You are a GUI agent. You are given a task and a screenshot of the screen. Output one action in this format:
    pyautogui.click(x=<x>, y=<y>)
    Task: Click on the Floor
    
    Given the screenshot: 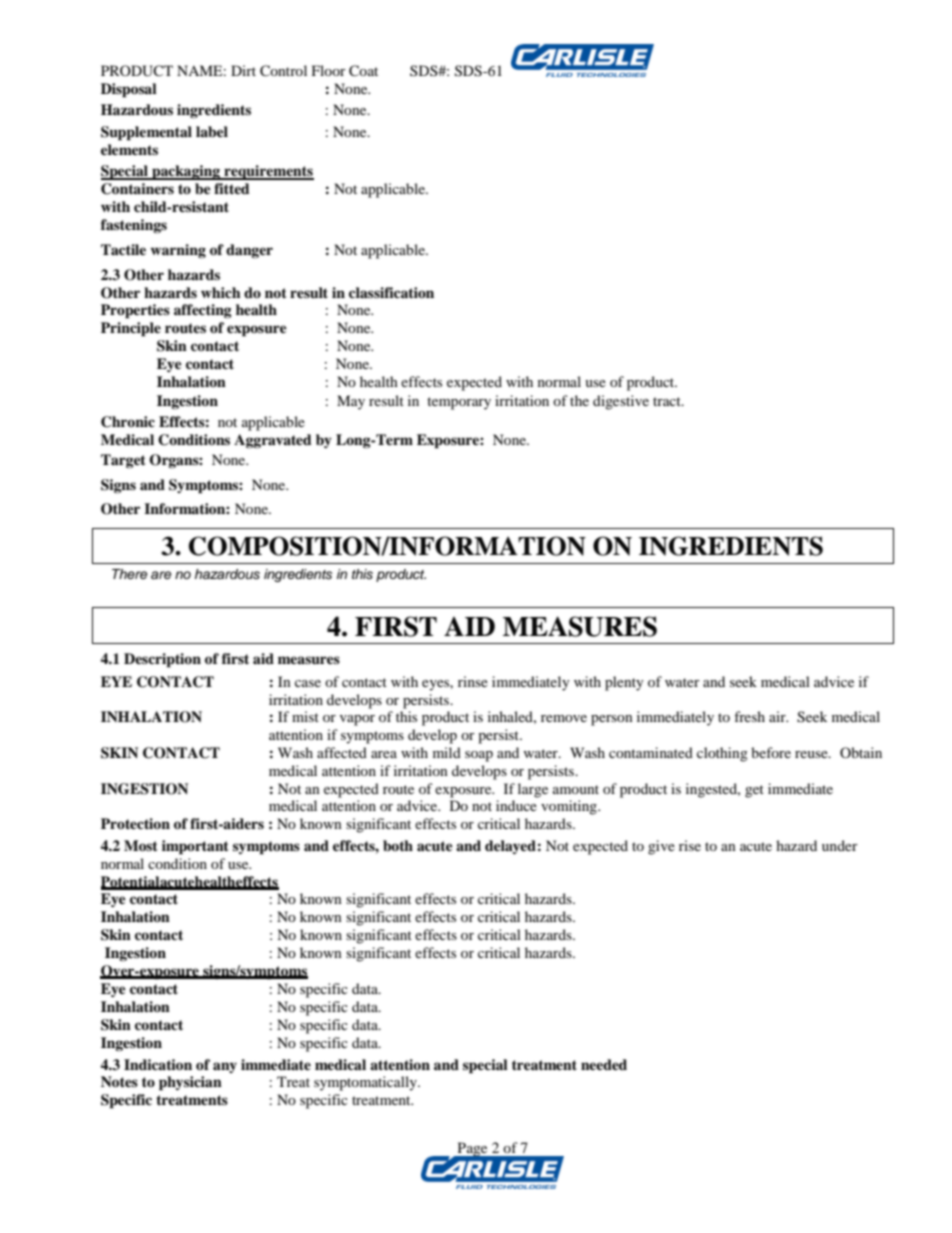 What is the action you would take?
    pyautogui.click(x=329, y=70)
